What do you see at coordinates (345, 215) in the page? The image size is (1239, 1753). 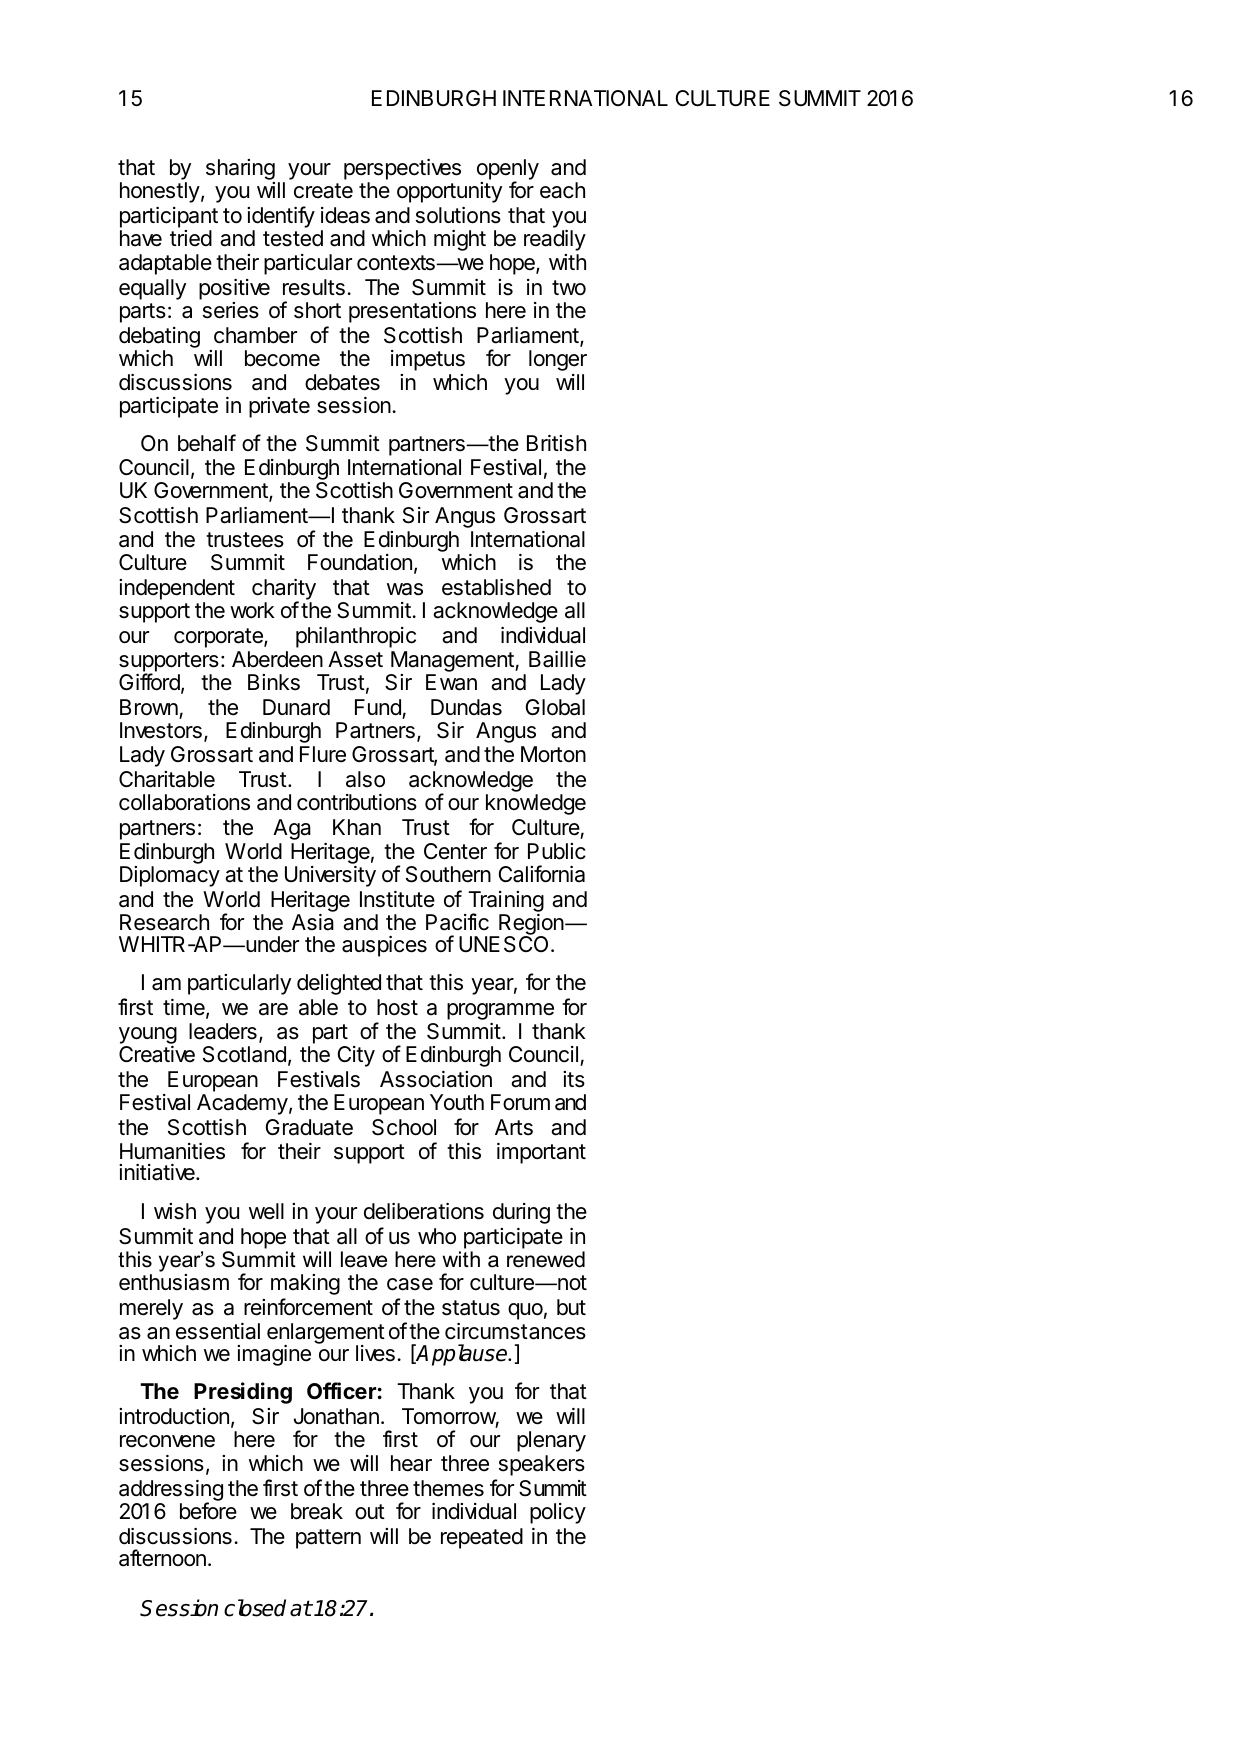 I see `ideas` at bounding box center [345, 215].
